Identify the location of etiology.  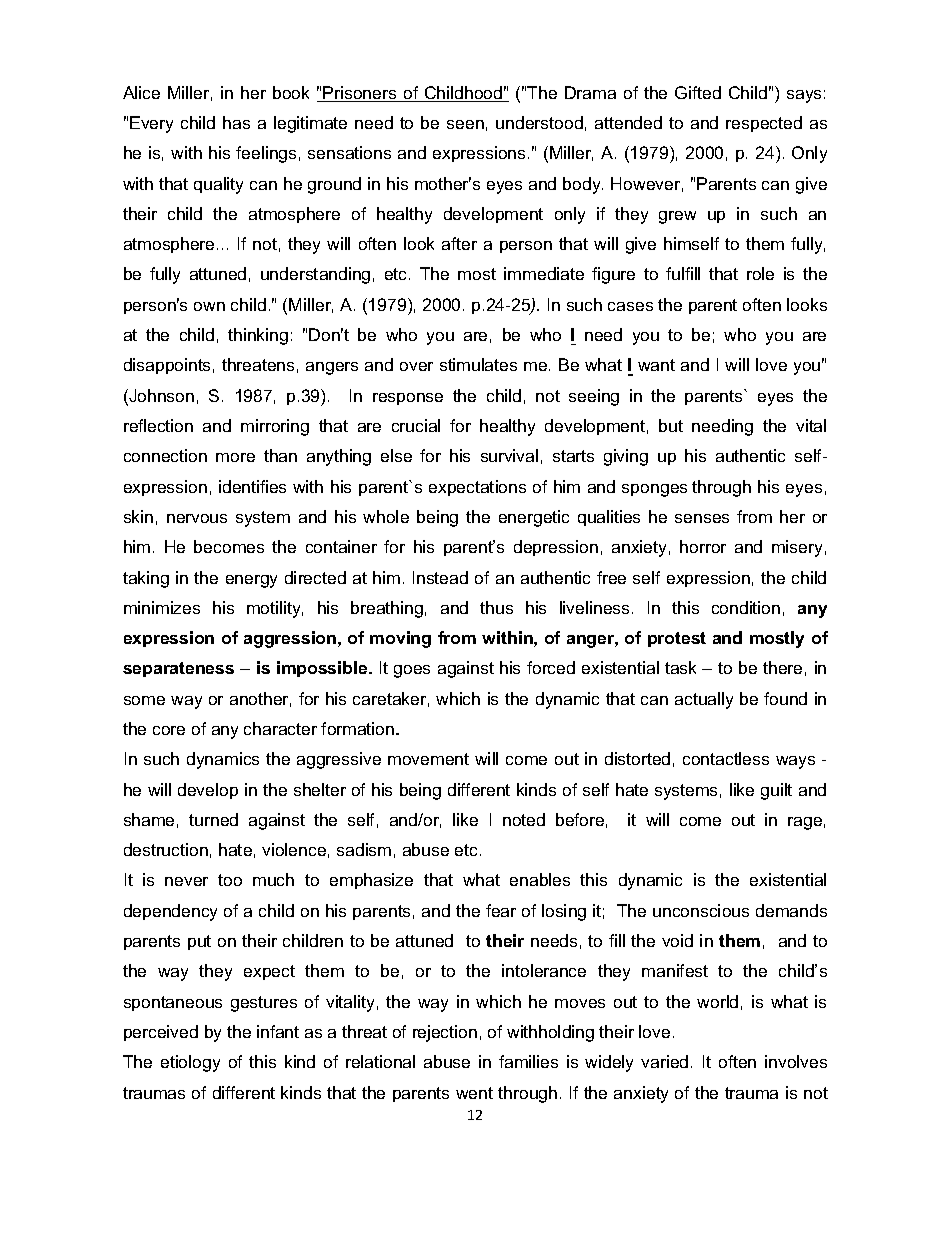
(190, 1063).
